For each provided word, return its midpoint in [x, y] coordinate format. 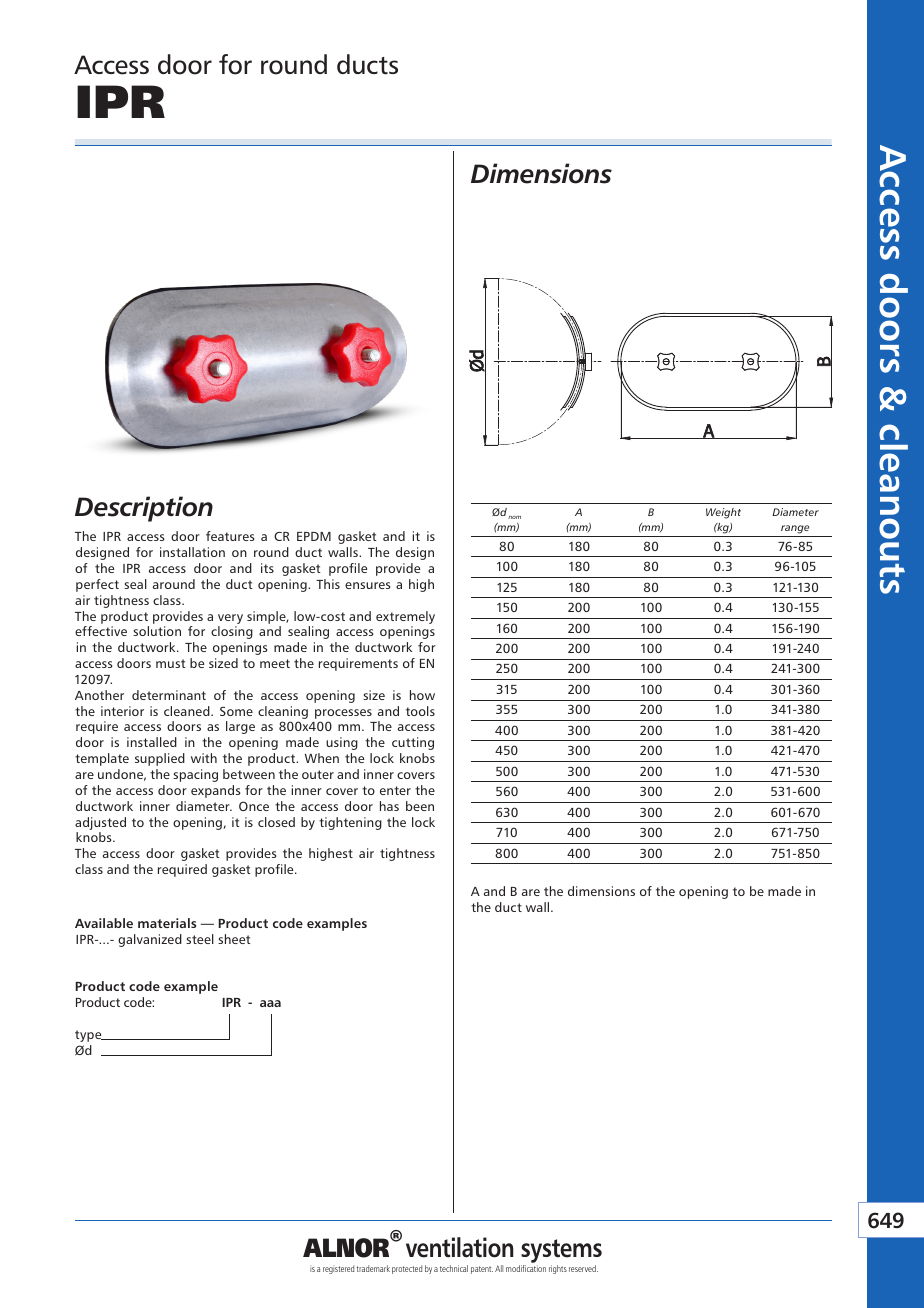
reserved [583, 1268]
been [420, 806]
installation [192, 552]
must [171, 663]
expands [215, 791]
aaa [270, 1003]
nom [514, 517]
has [389, 806]
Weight [723, 513]
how [422, 695]
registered [338, 1269]
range [795, 529]
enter [395, 790]
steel [200, 939]
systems [560, 1252]
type [89, 1036]
